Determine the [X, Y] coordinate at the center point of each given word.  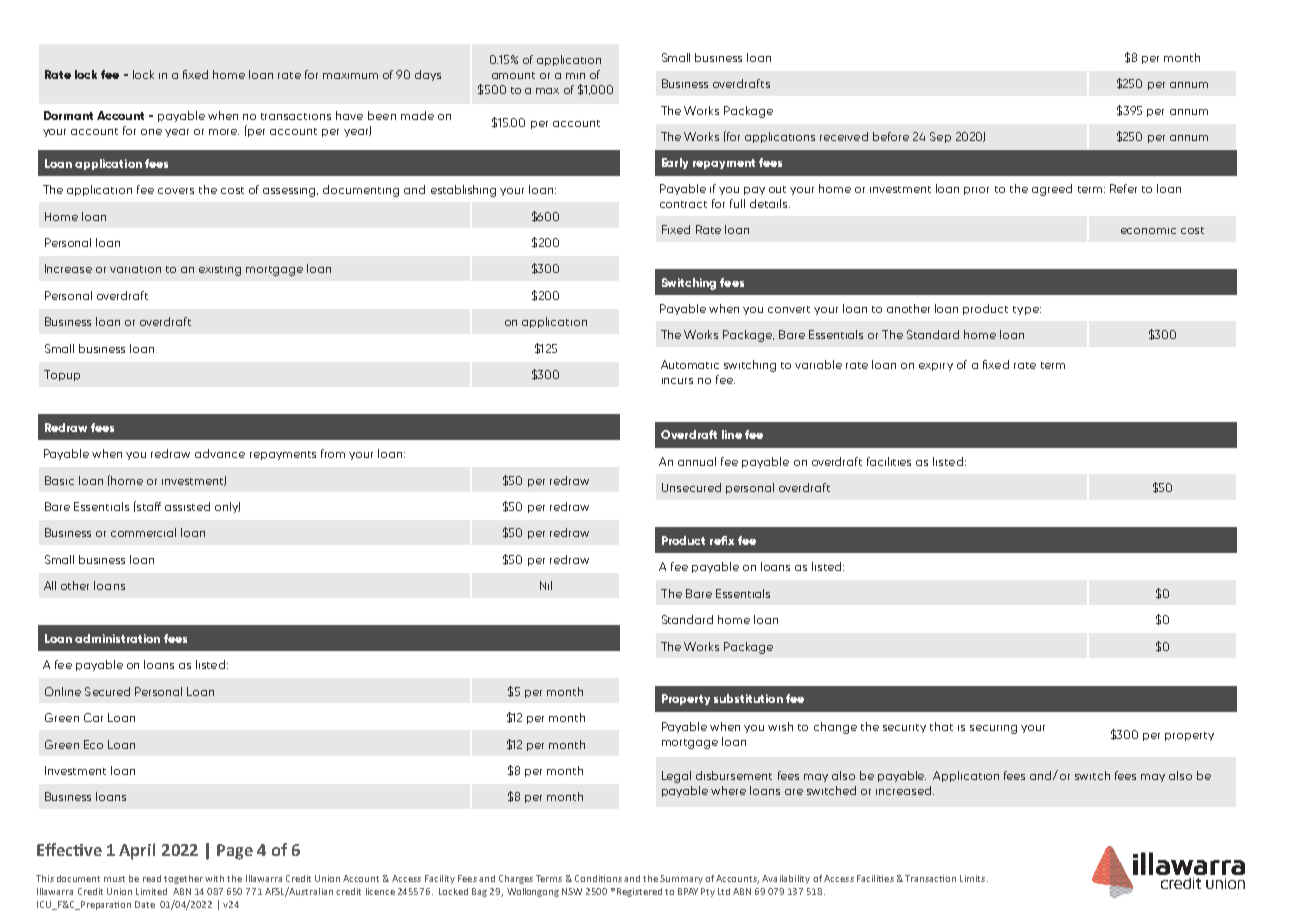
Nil [546, 585]
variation [135, 269]
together [183, 879]
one [151, 132]
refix [722, 540]
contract [683, 204]
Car [93, 717]
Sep [940, 137]
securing [993, 729]
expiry [936, 367]
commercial [143, 532]
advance [220, 453]
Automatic [690, 364]
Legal [676, 777]
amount [513, 75]
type [1027, 310]
